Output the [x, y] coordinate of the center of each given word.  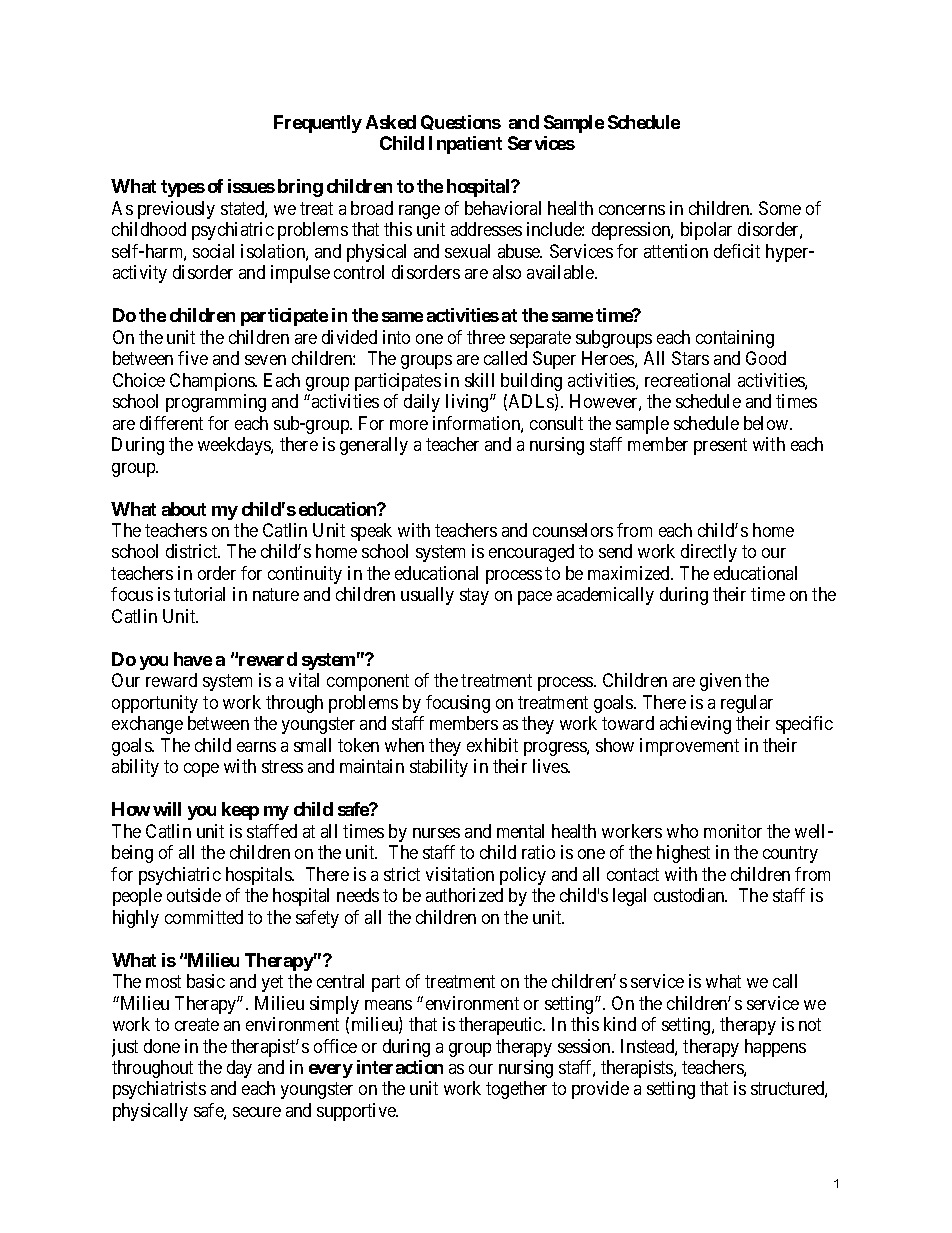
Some [780, 208]
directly [709, 553]
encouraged [531, 553]
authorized [464, 895]
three [486, 337]
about [184, 509]
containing [735, 339]
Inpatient [465, 145]
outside [194, 895]
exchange [147, 725]
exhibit [492, 745]
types [183, 188]
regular [747, 704]
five [193, 358]
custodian [690, 895]
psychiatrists [159, 1090]
